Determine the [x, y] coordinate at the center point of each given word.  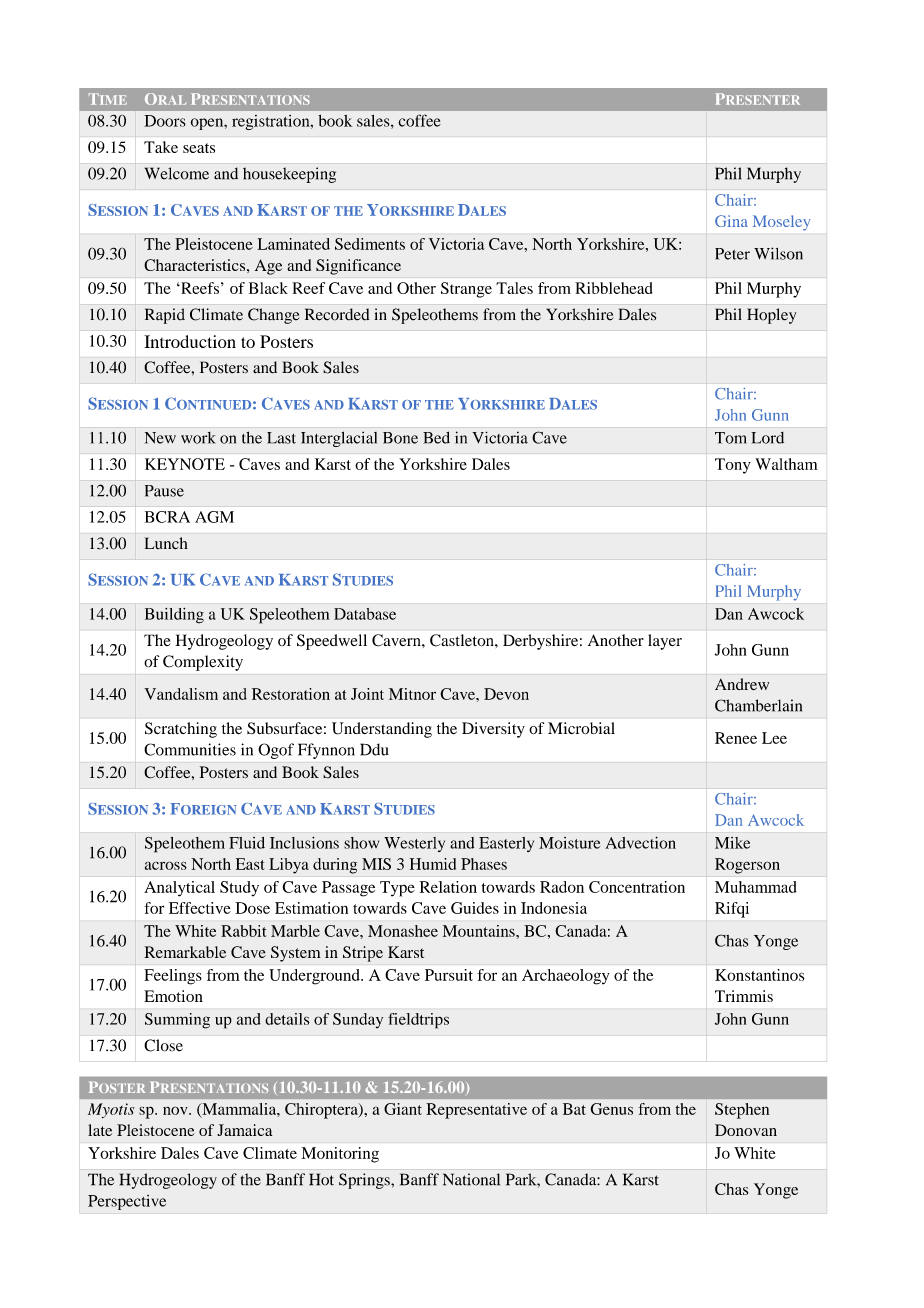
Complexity [203, 663]
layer [665, 642]
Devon [506, 694]
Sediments [370, 244]
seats [199, 148]
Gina [731, 221]
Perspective [127, 1202]
